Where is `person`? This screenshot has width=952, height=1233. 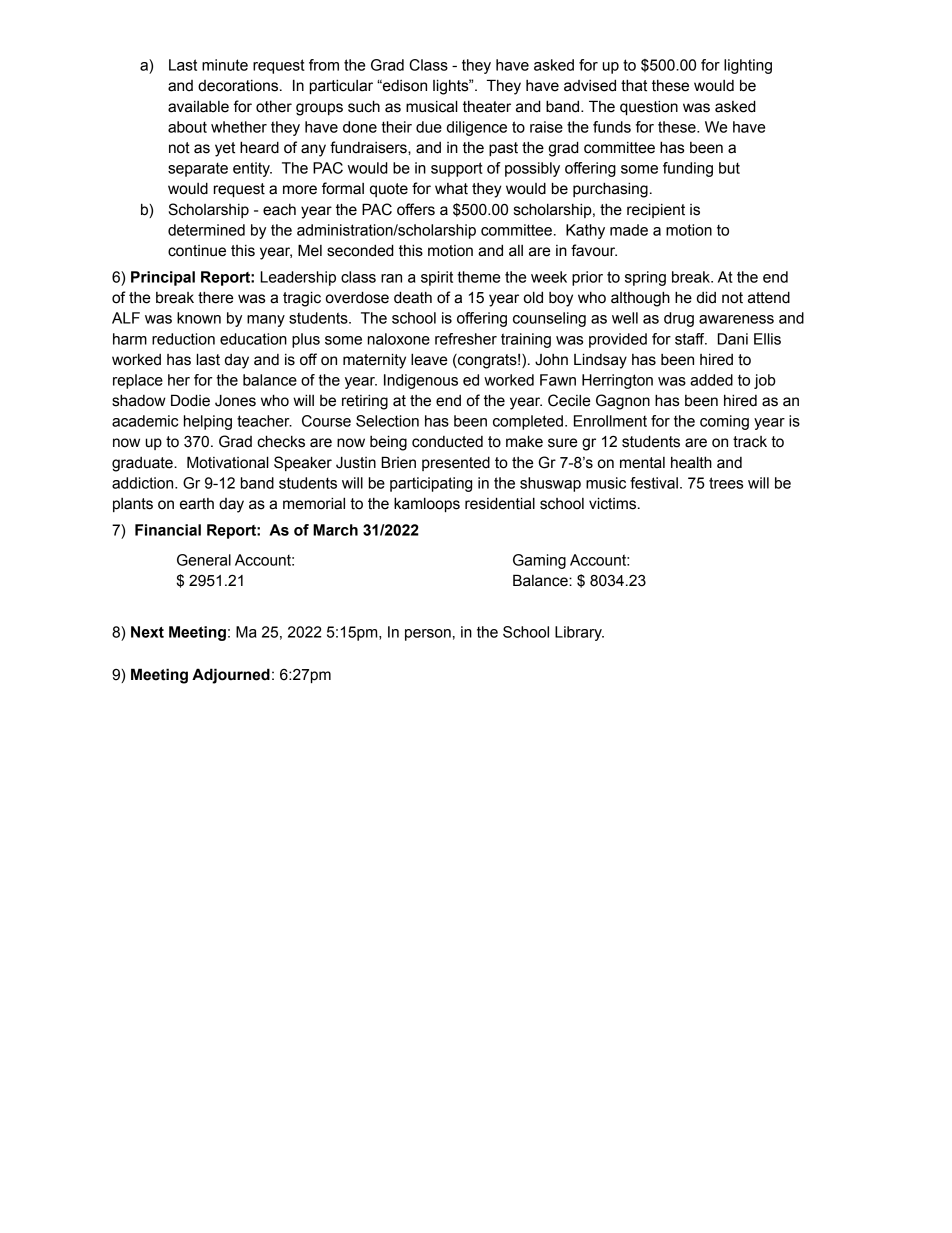 person is located at coordinates (428, 635).
